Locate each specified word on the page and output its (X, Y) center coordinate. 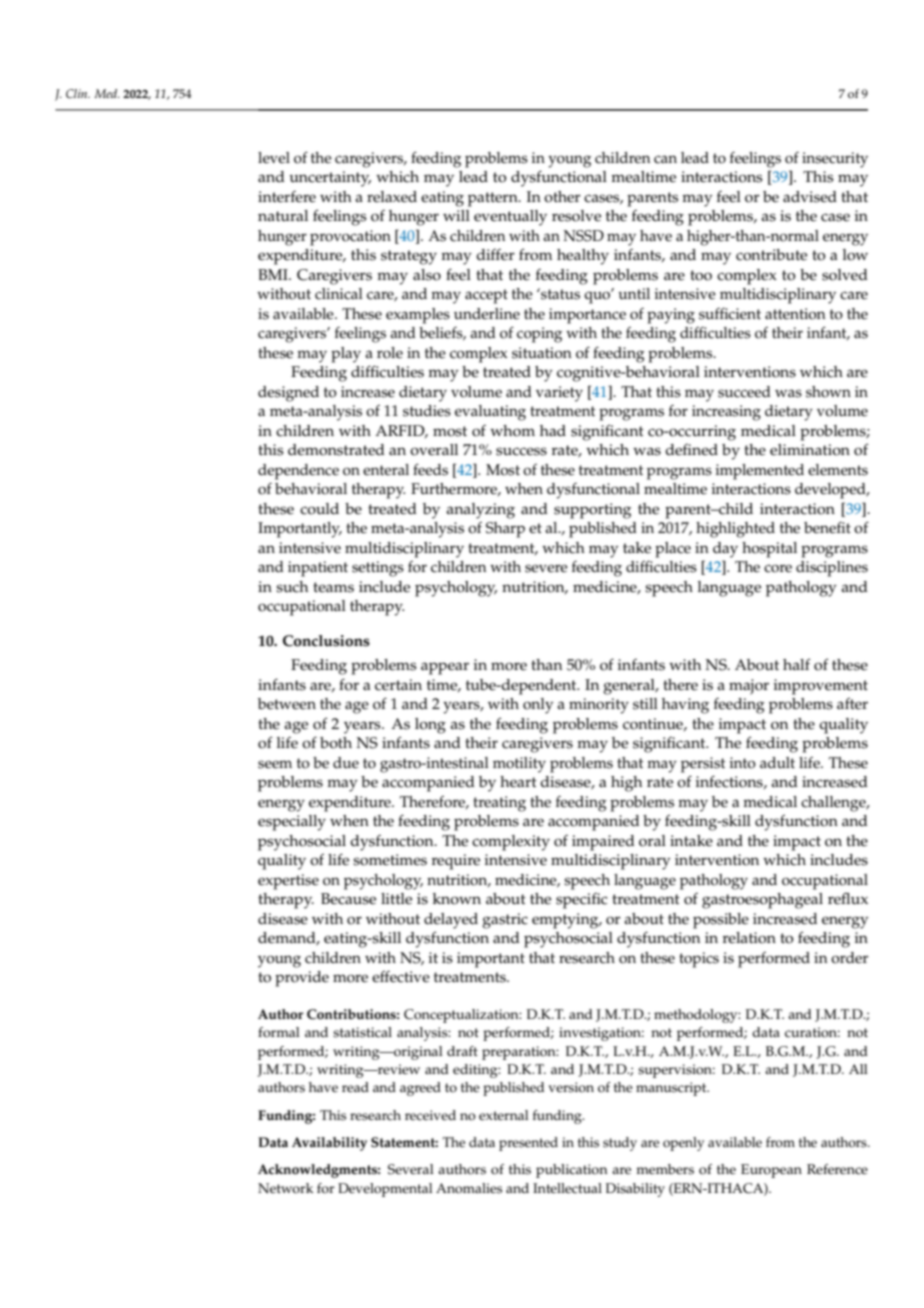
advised (810, 197)
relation (749, 938)
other (562, 197)
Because (348, 899)
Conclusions (326, 641)
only (538, 706)
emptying (566, 921)
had (553, 430)
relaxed (392, 197)
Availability (329, 1144)
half (796, 664)
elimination (810, 450)
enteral (386, 470)
